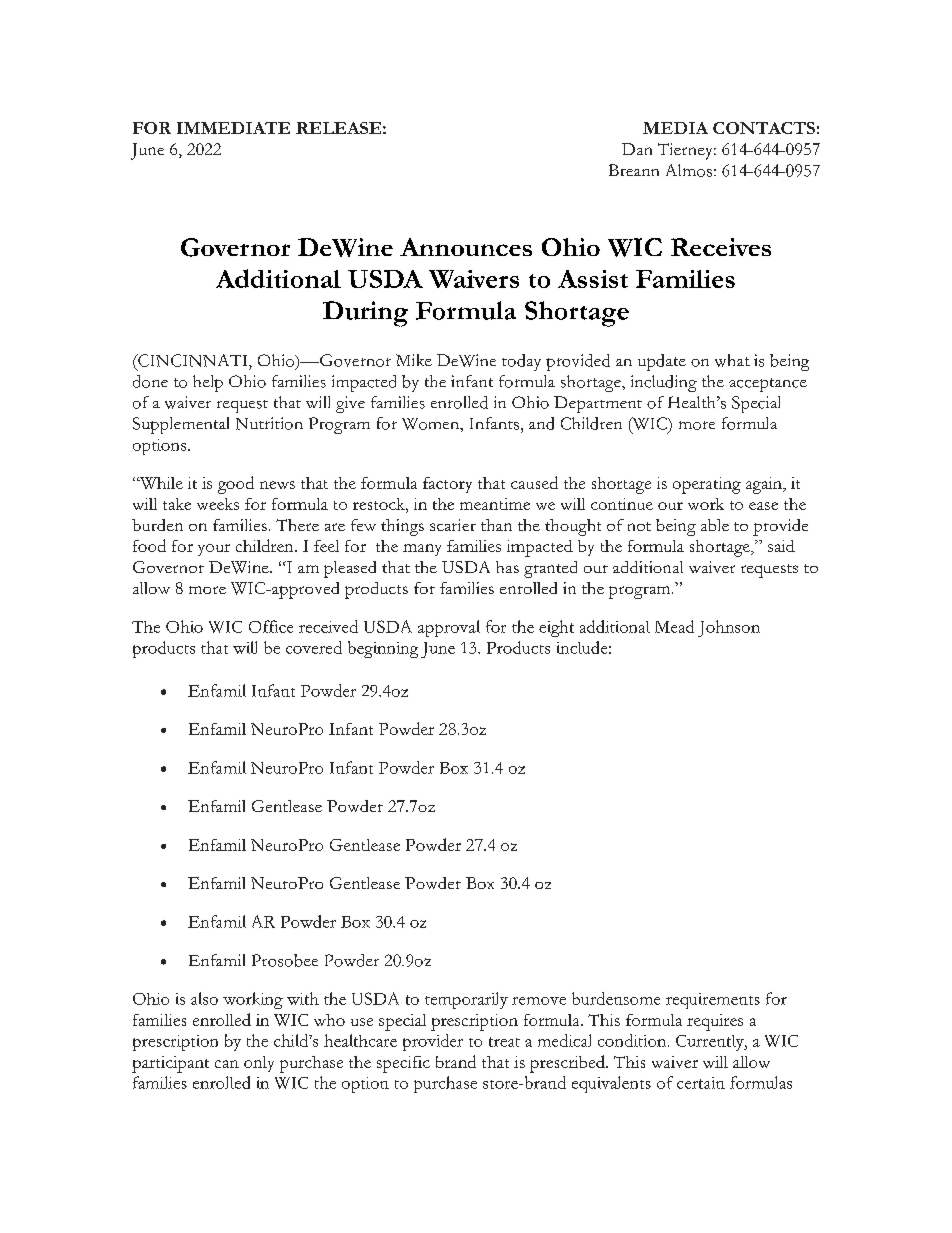 The height and width of the screenshot is (1233, 952). Describe the element at coordinates (447, 485) in the screenshot. I see `factory` at that location.
